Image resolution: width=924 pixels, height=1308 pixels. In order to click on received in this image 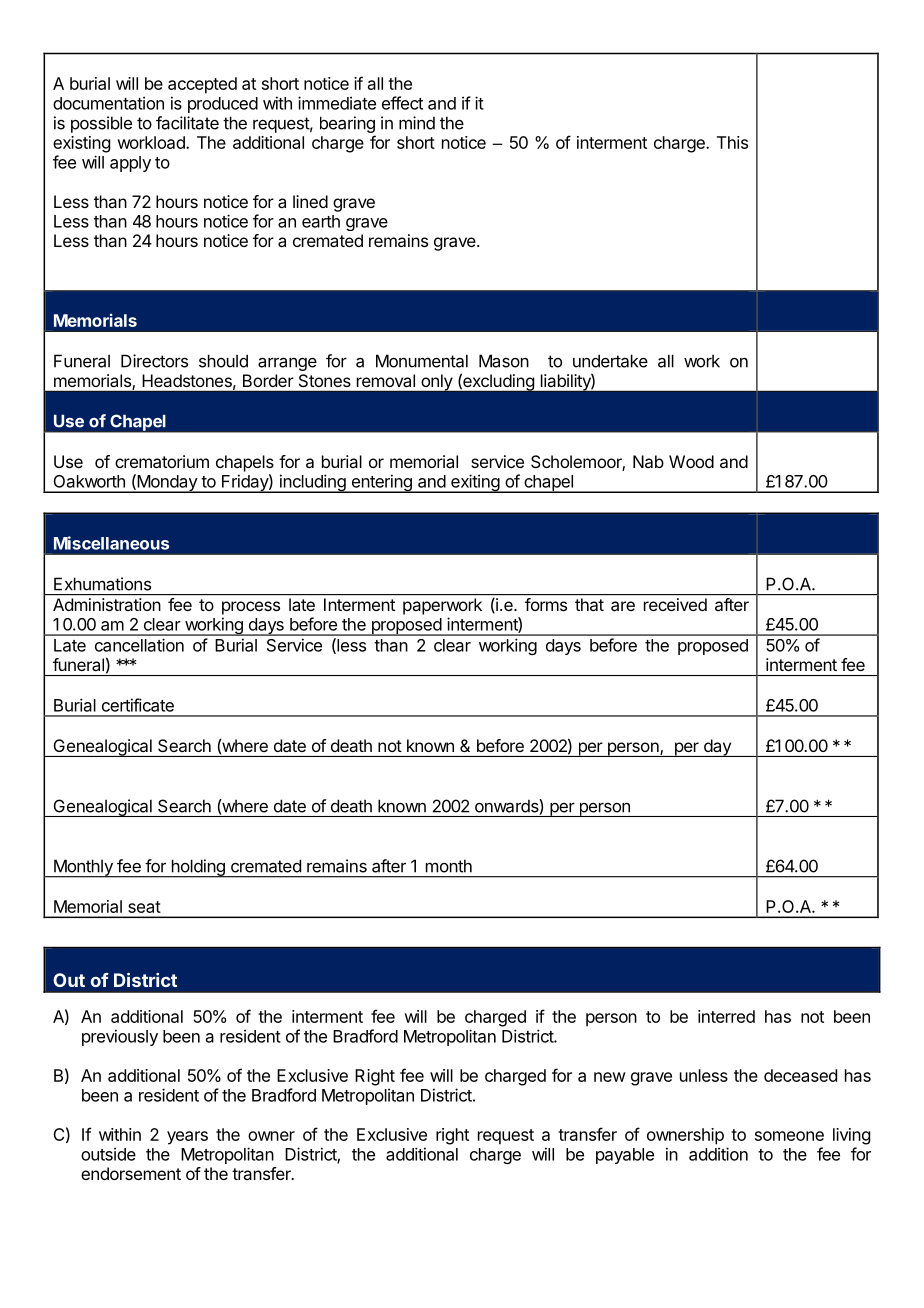, I will do `click(675, 604)`.
